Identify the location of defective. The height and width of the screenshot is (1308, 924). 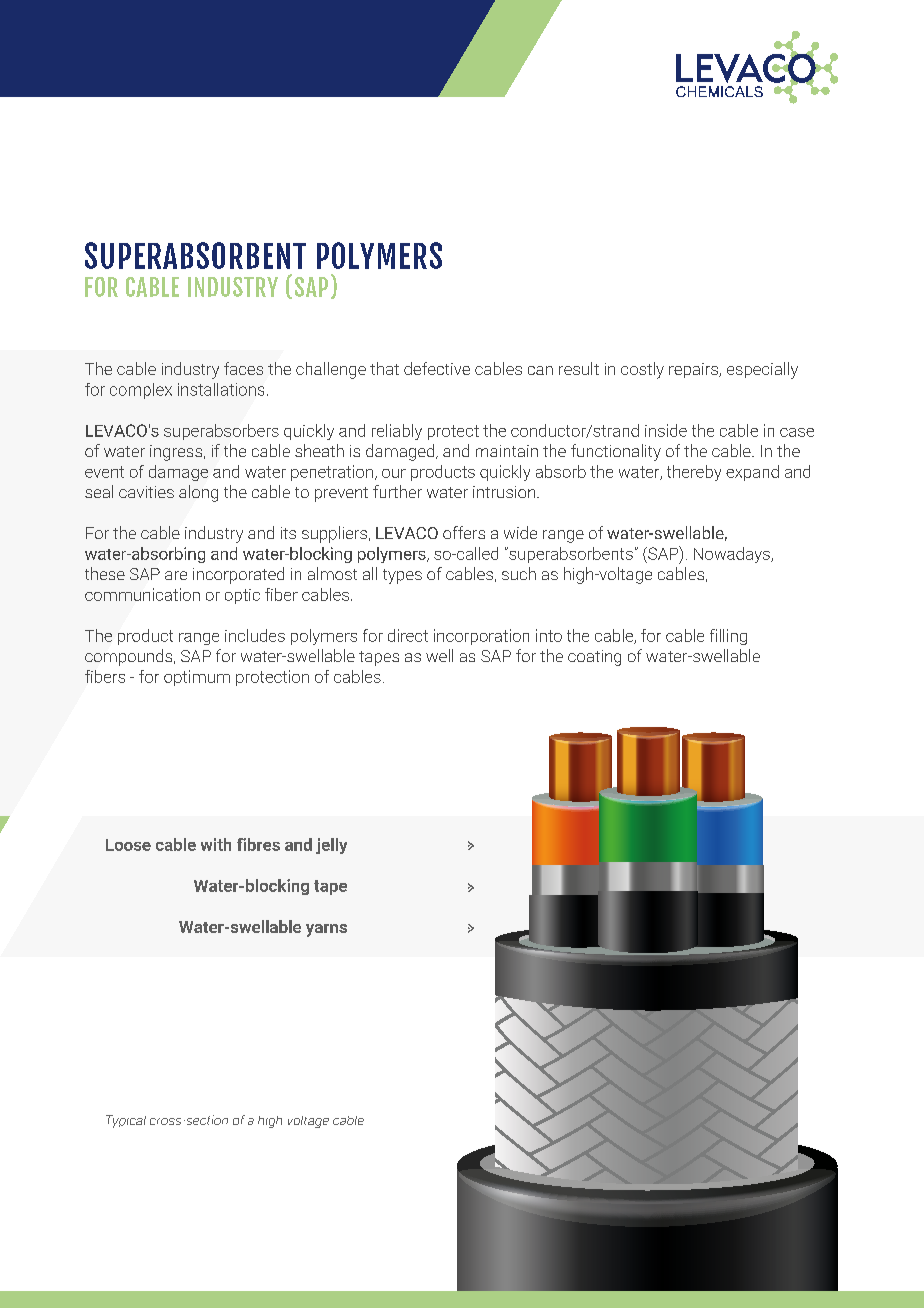
(437, 368).
